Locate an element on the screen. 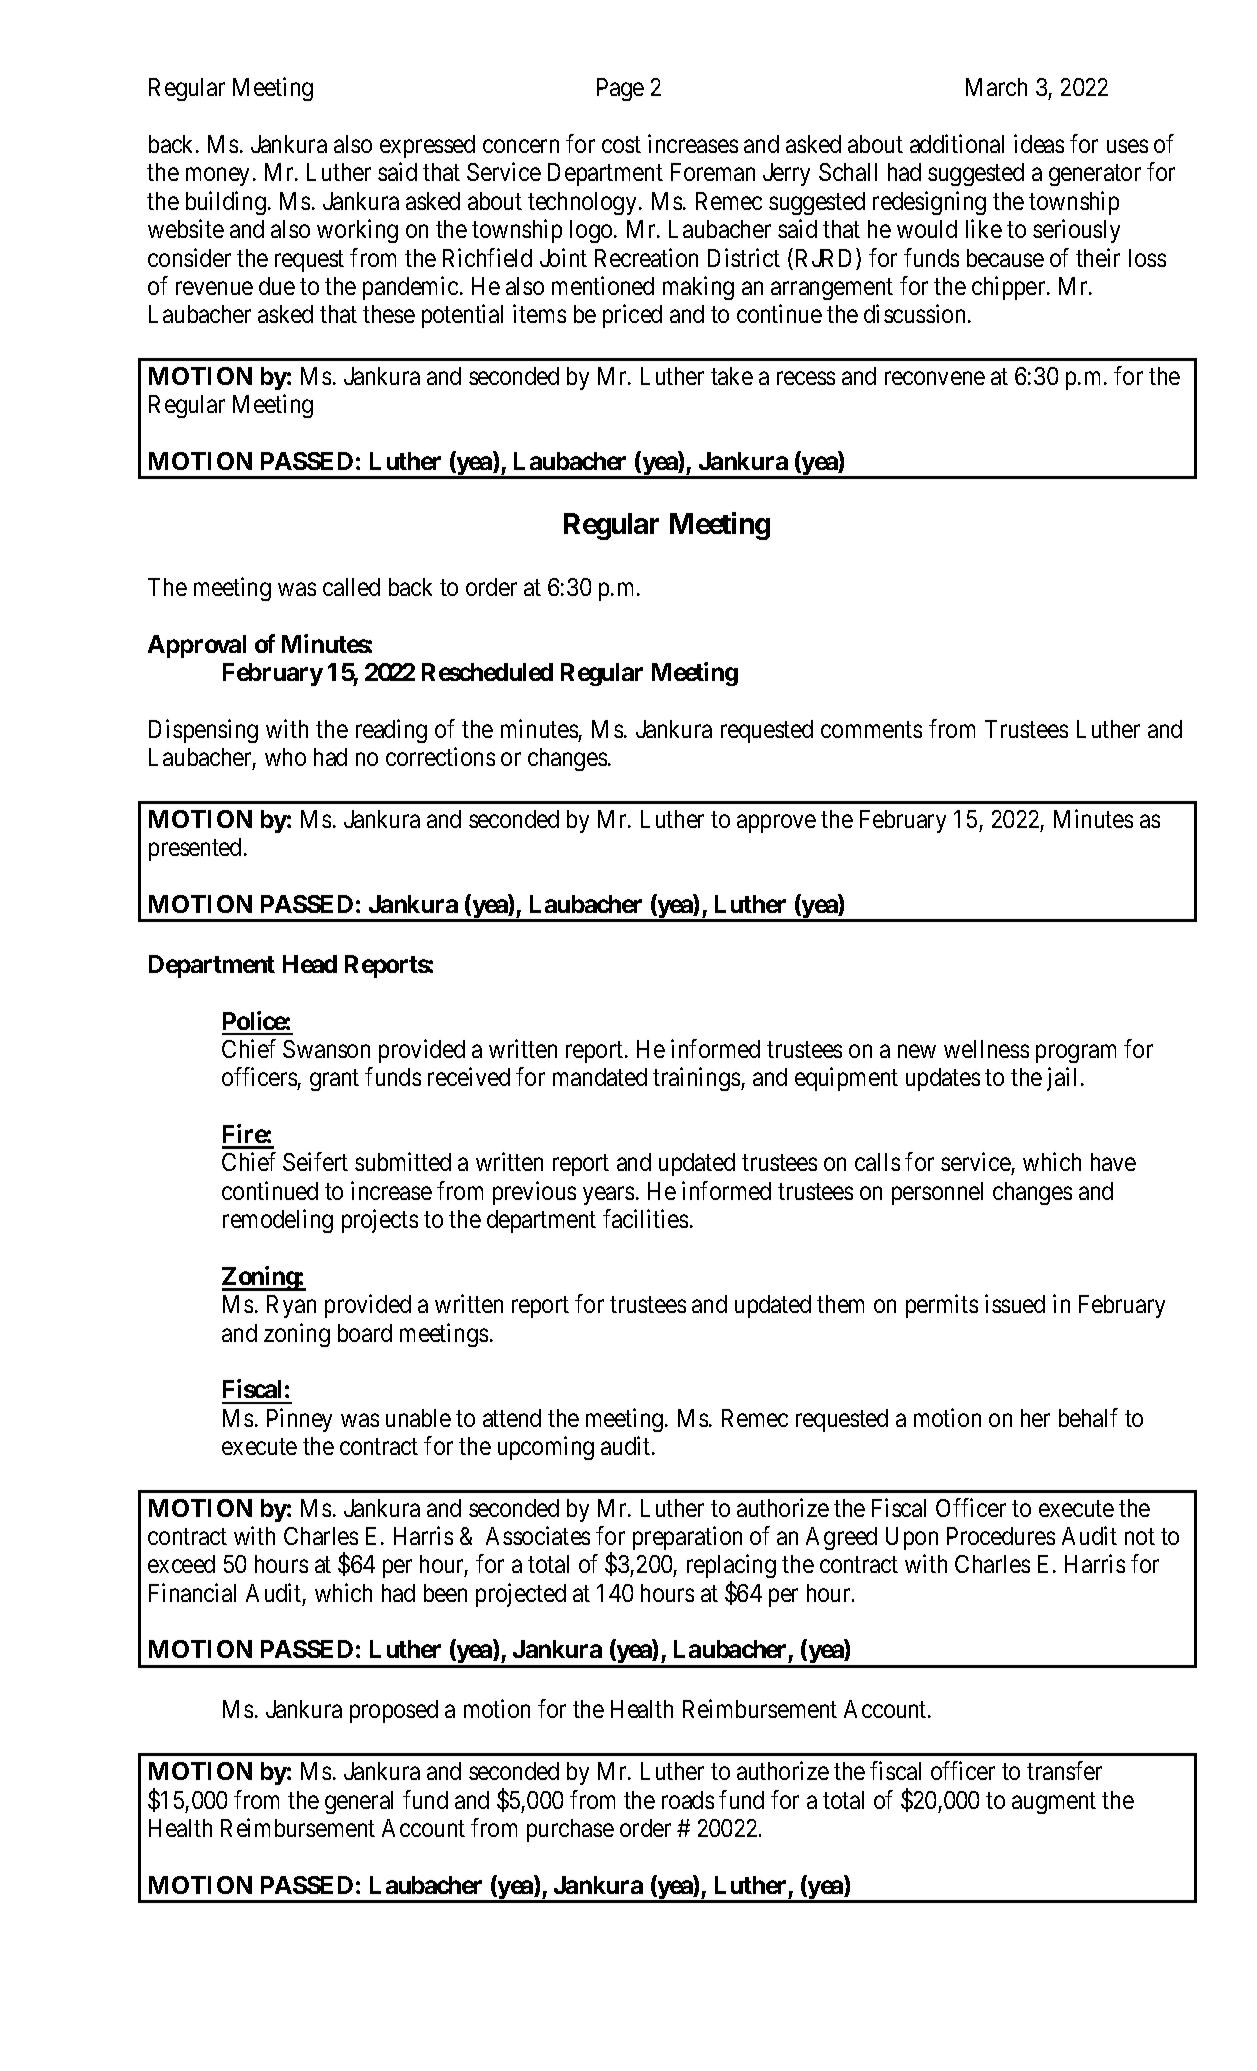 This screenshot has width=1257, height=2071. Ryan is located at coordinates (291, 1306).
